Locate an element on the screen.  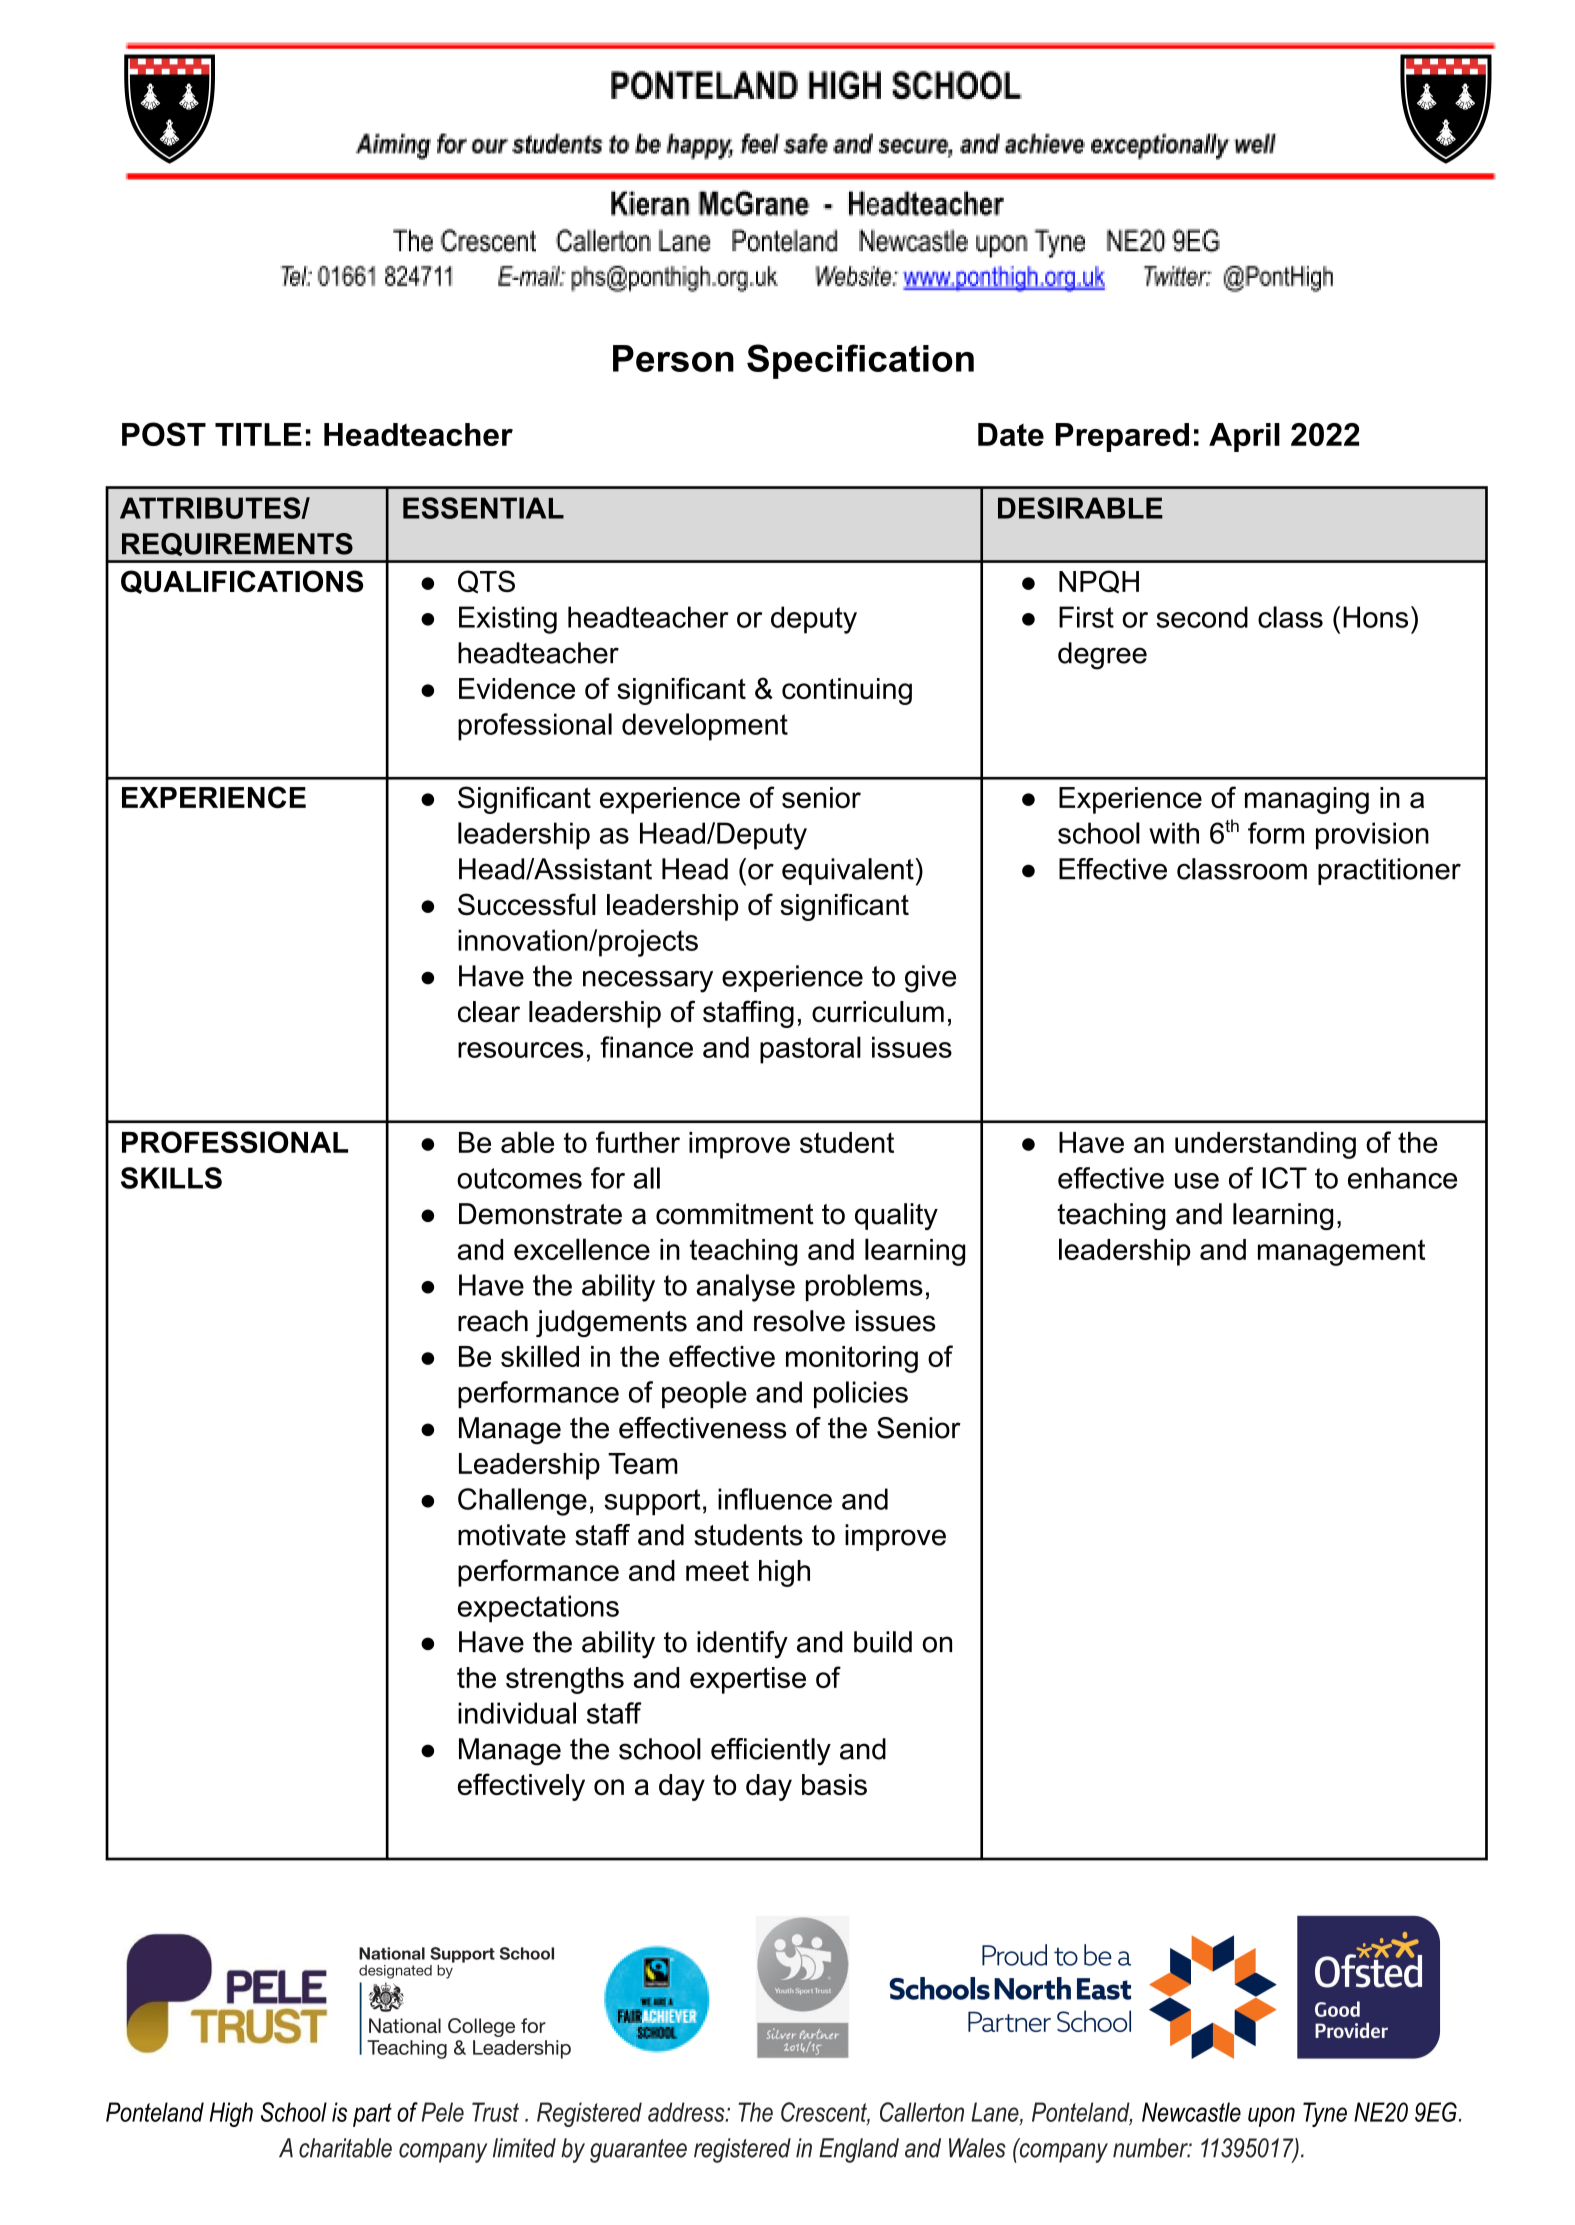
Specification is located at coordinates (860, 361).
